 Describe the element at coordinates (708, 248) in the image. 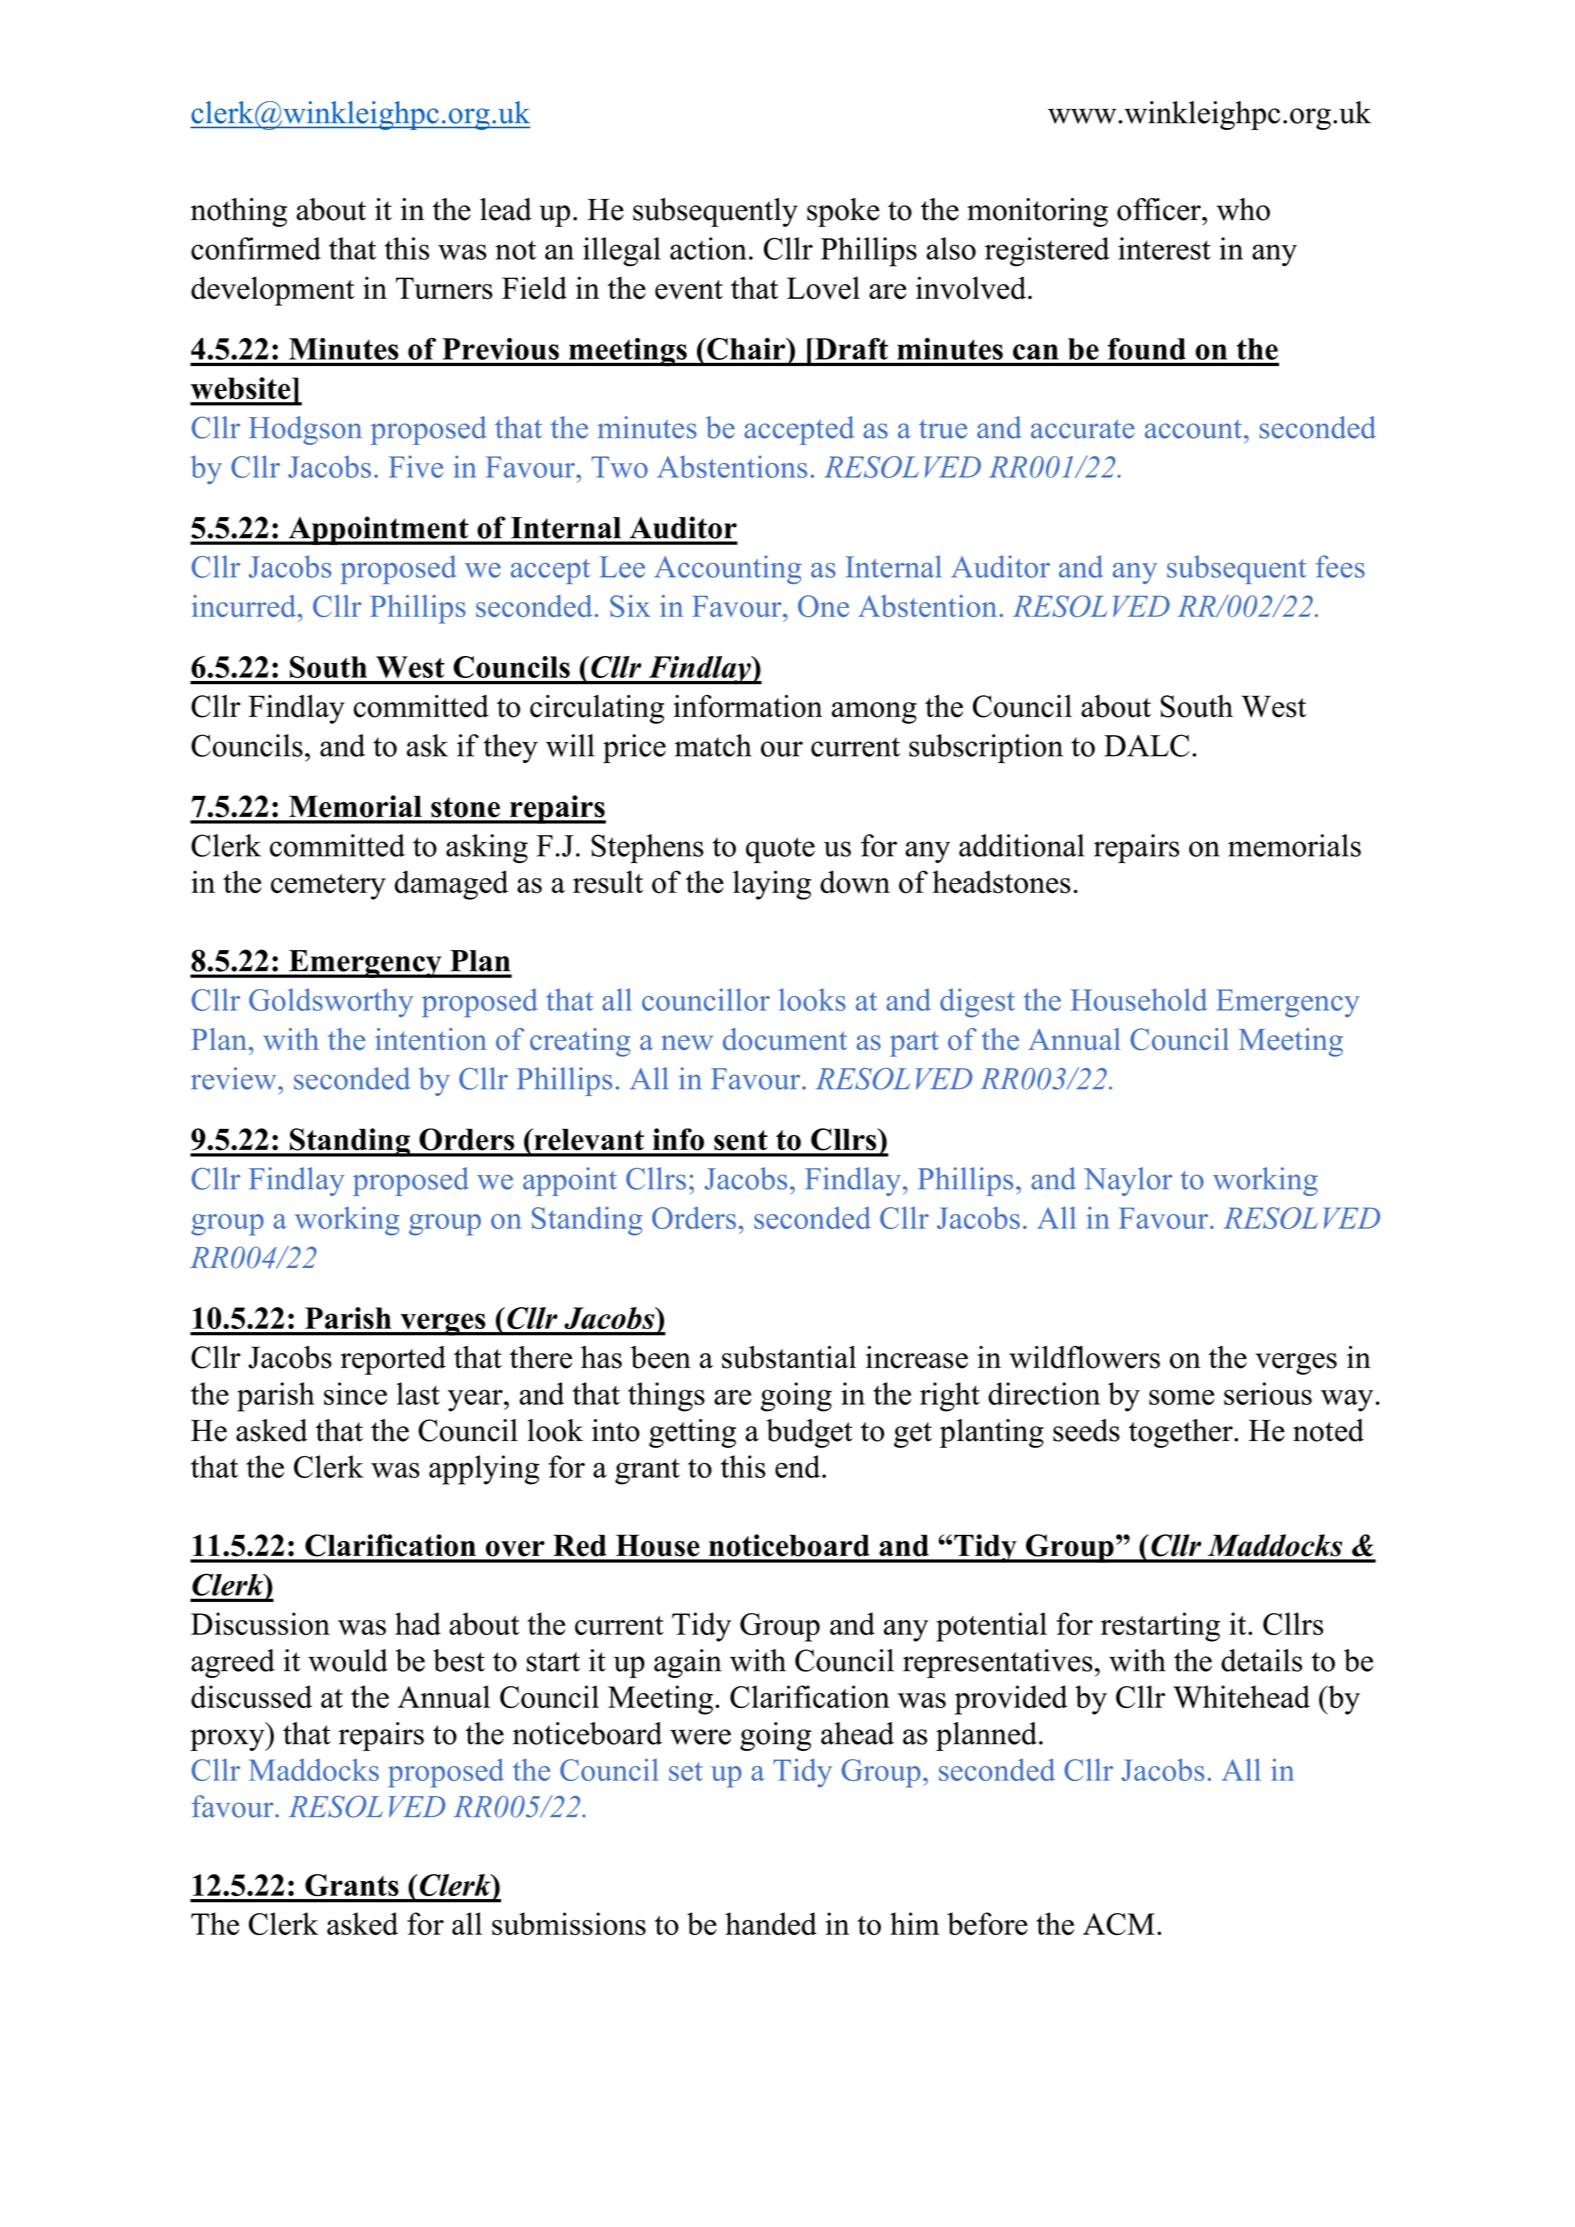

I see `action` at that location.
